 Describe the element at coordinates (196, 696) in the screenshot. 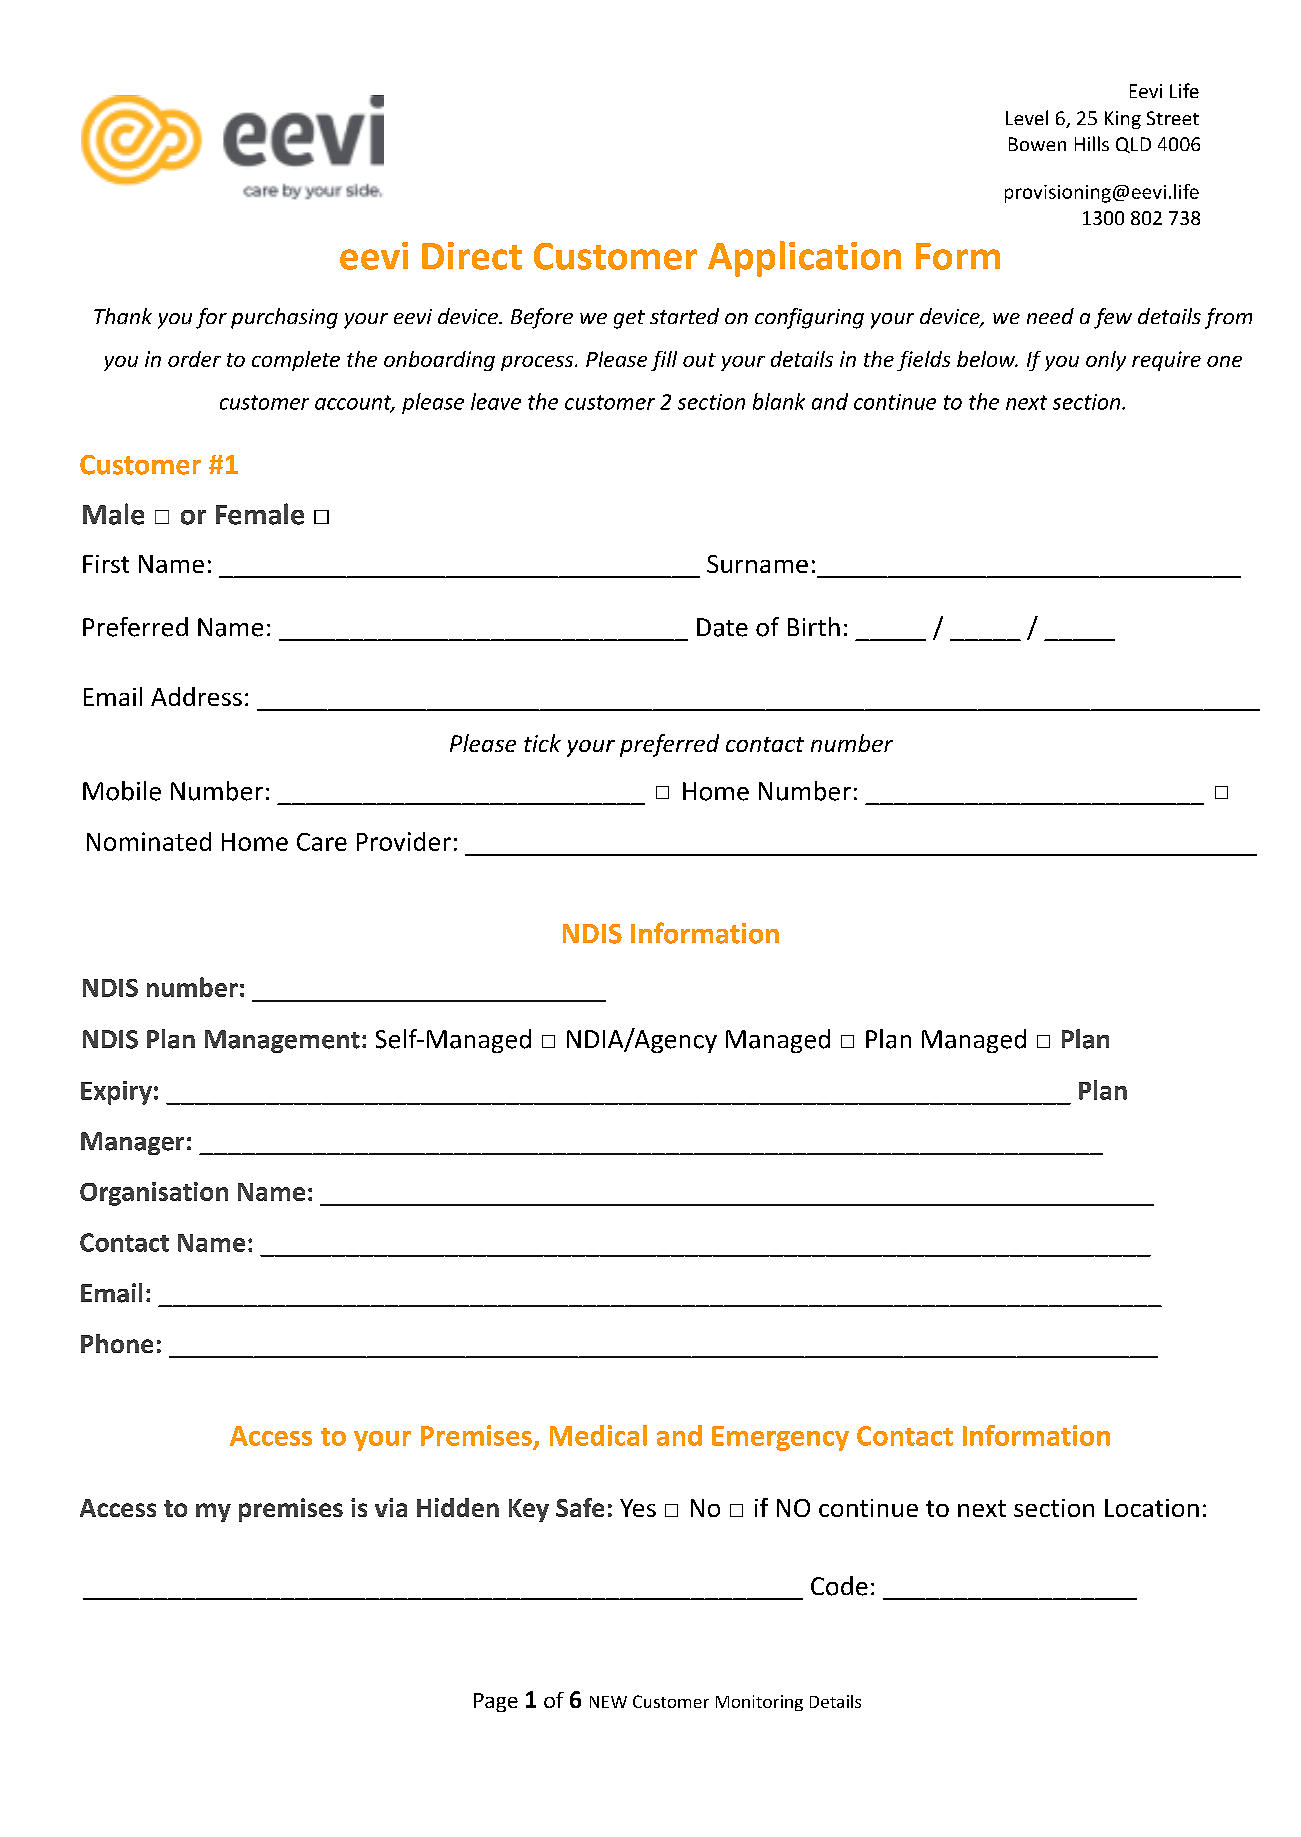

I see `Address` at that location.
